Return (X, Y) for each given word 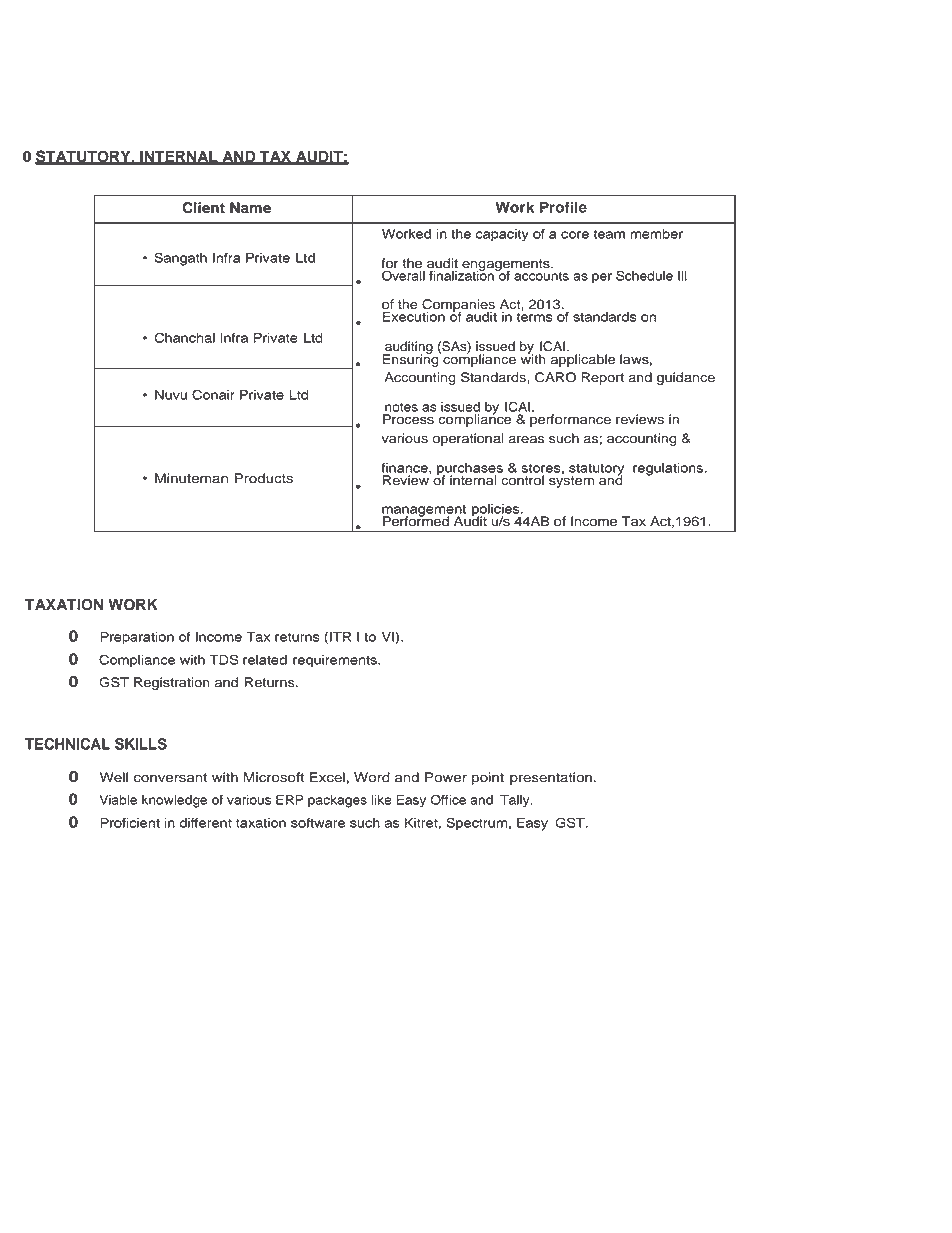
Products (264, 478)
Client (203, 208)
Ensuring (412, 359)
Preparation (137, 638)
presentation (551, 778)
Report (602, 378)
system (571, 481)
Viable (118, 800)
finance (406, 467)
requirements (336, 661)
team (609, 234)
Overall (403, 274)
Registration (172, 683)
